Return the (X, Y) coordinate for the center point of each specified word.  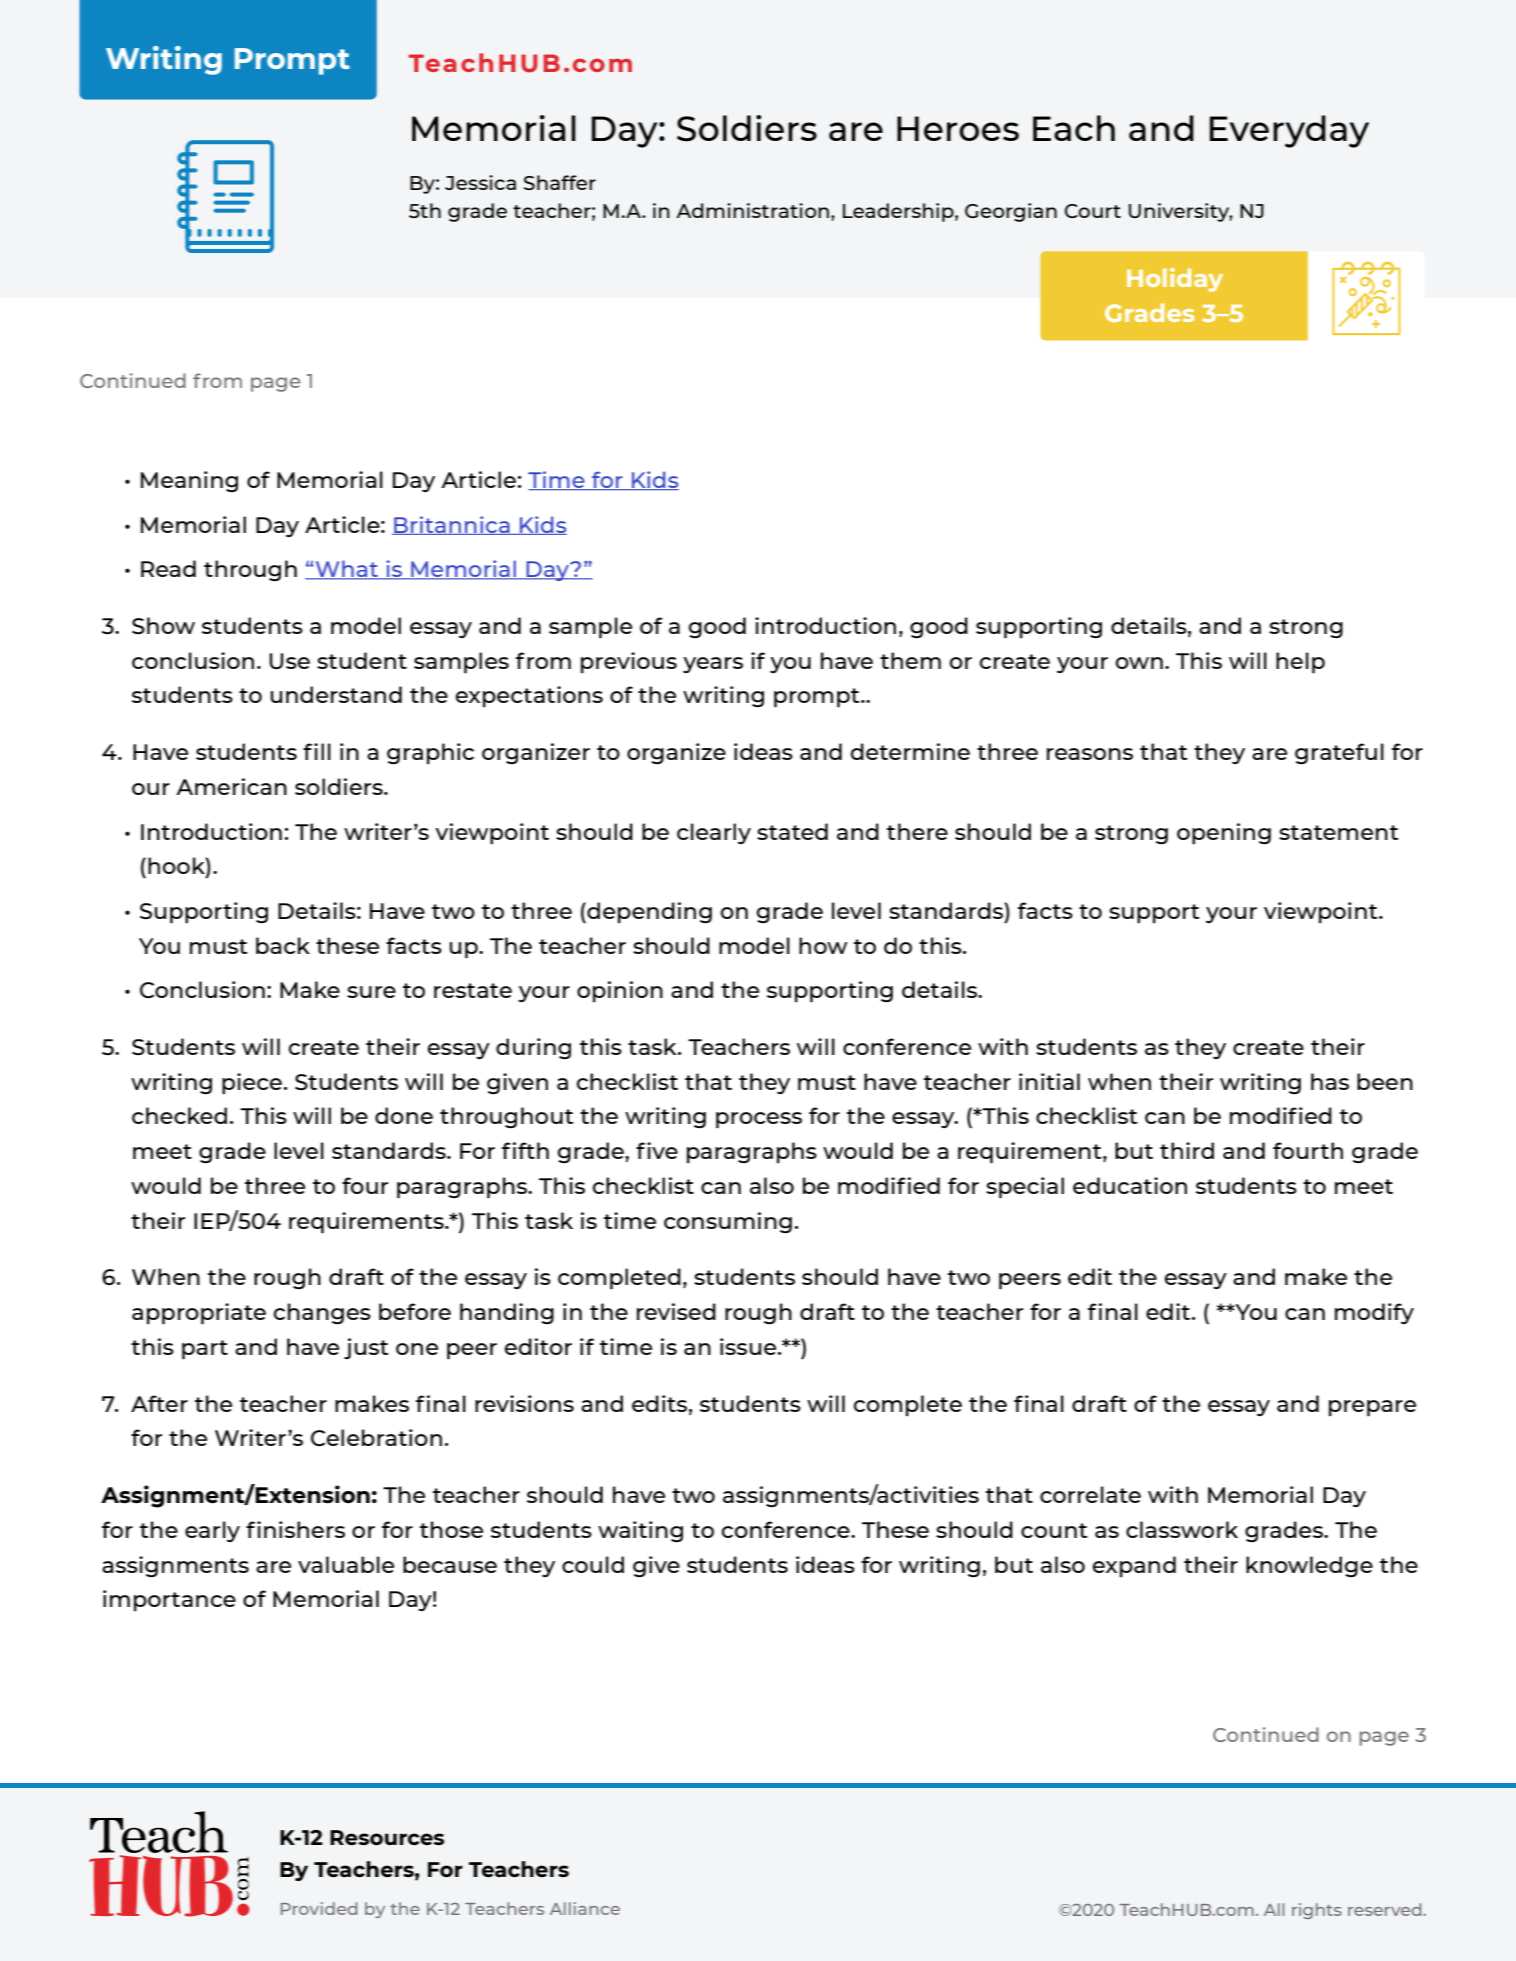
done (404, 1115)
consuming (728, 1222)
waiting (640, 1531)
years (713, 665)
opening (1224, 834)
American (231, 786)
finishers (295, 1529)
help (1300, 663)
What (346, 570)
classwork (1182, 1529)
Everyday (1289, 131)
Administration (752, 210)
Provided (319, 1908)
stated (792, 831)
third (1187, 1150)
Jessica (480, 182)
